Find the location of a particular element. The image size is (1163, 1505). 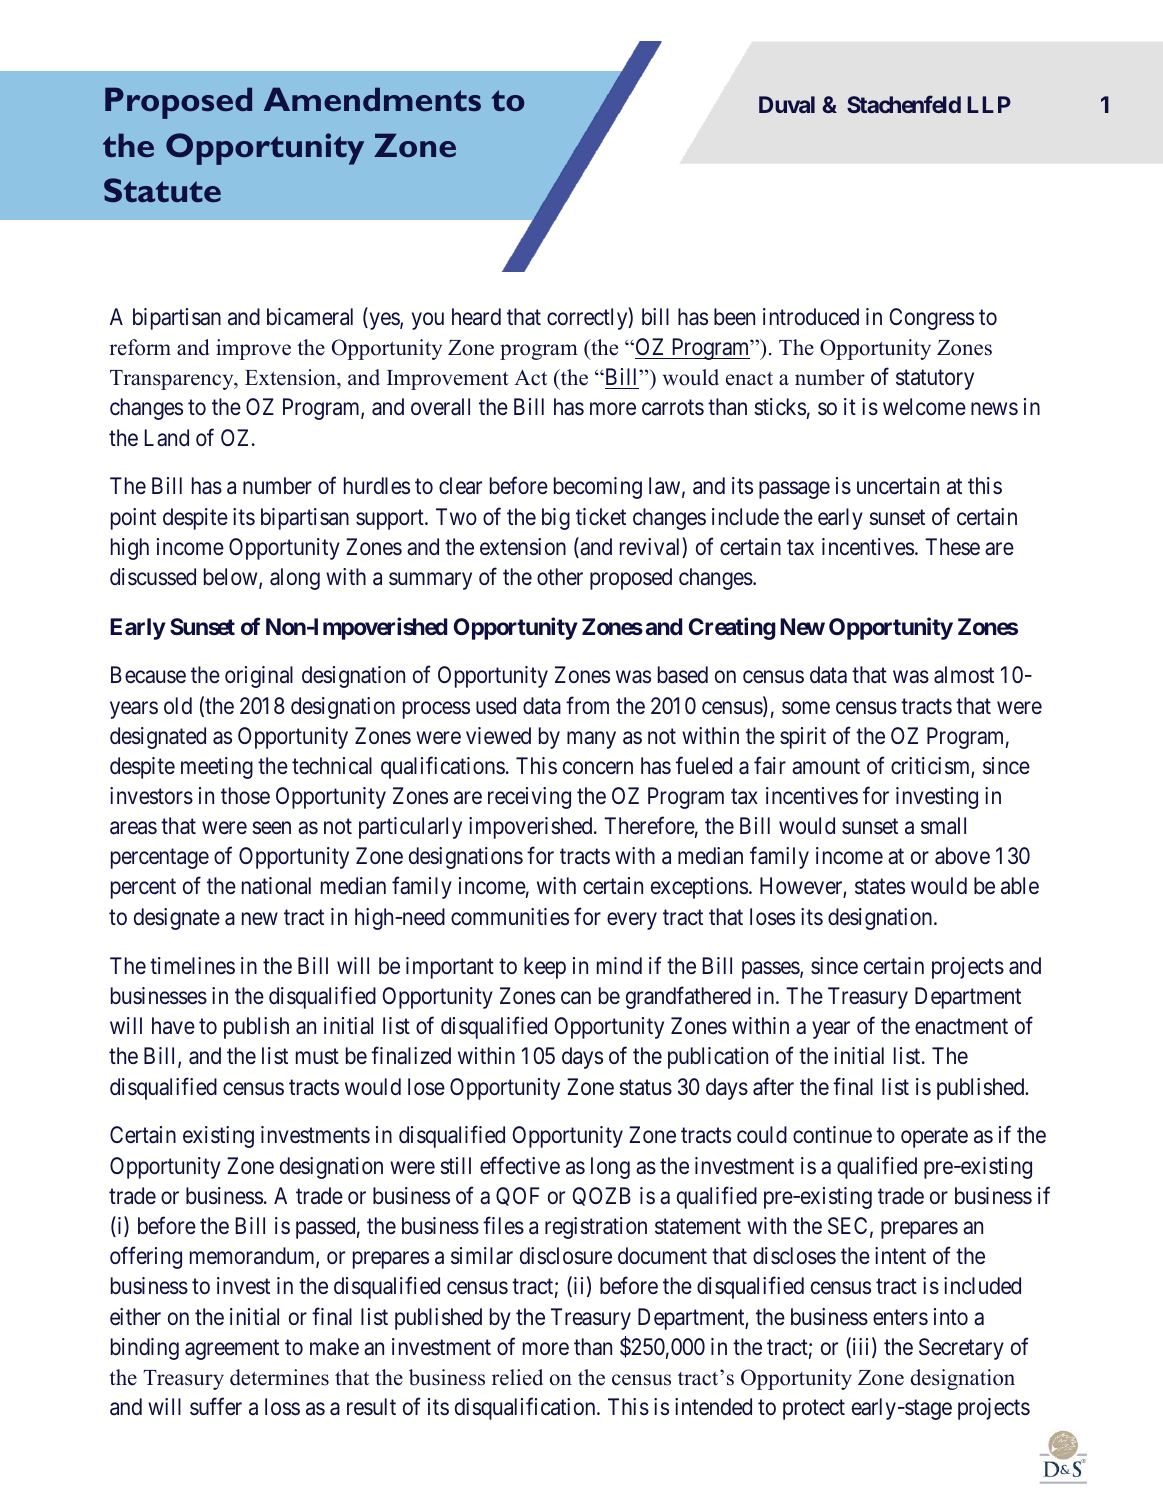

many is located at coordinates (591, 740).
